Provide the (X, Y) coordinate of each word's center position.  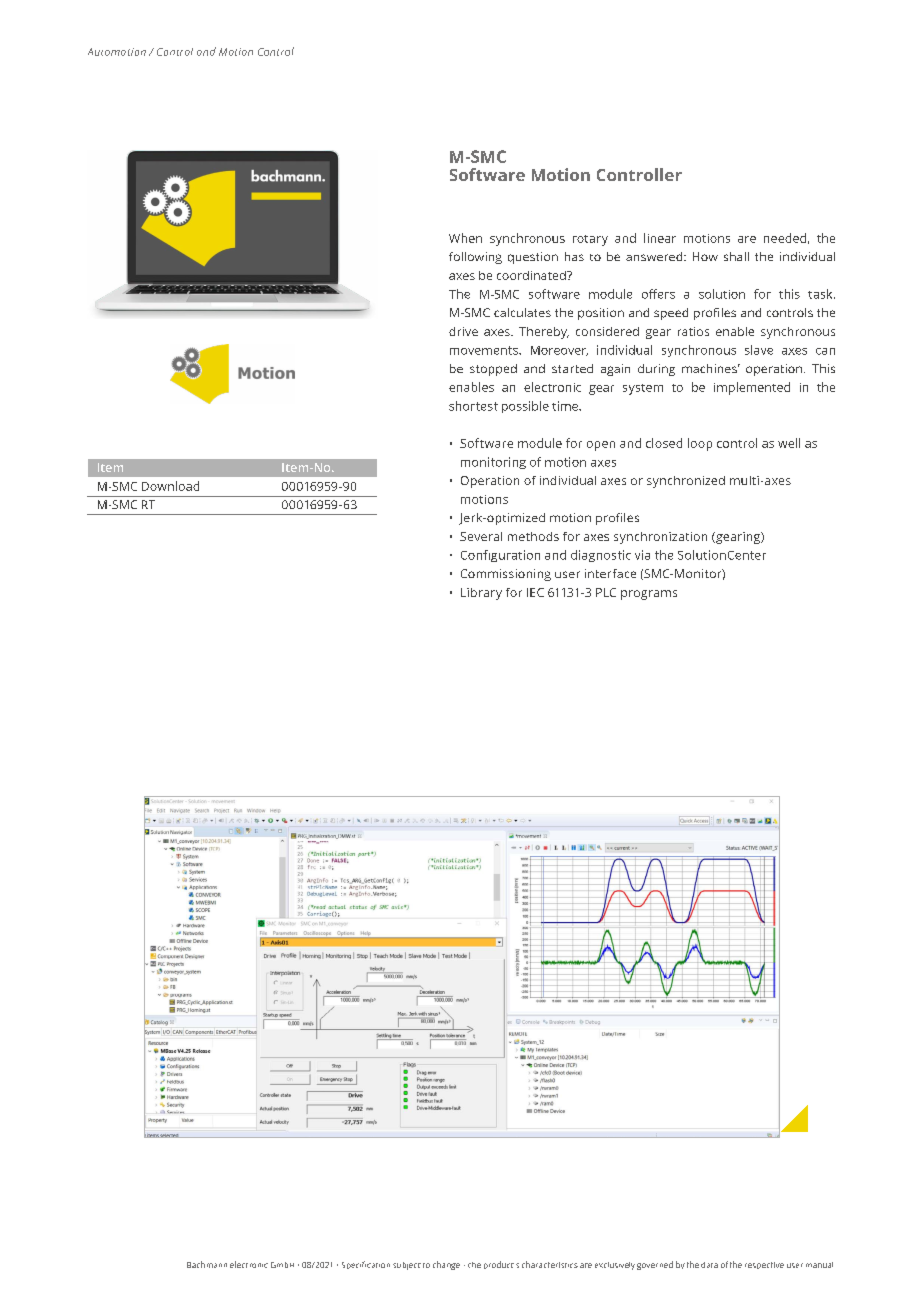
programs (649, 595)
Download (170, 486)
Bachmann (207, 1264)
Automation (117, 52)
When (465, 238)
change (446, 1265)
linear (660, 238)
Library (481, 594)
